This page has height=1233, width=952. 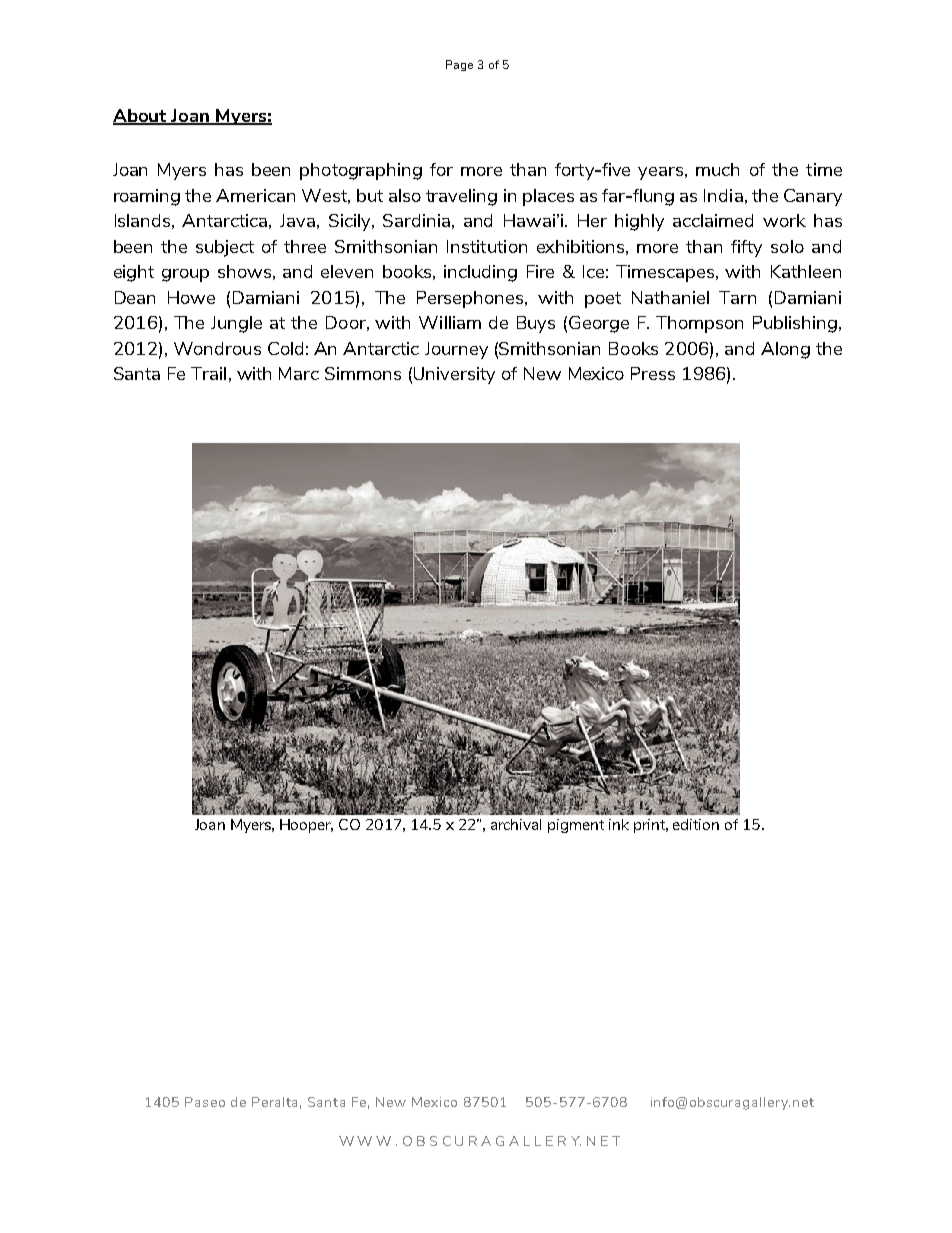 I want to click on Peralta, so click(x=274, y=1102).
